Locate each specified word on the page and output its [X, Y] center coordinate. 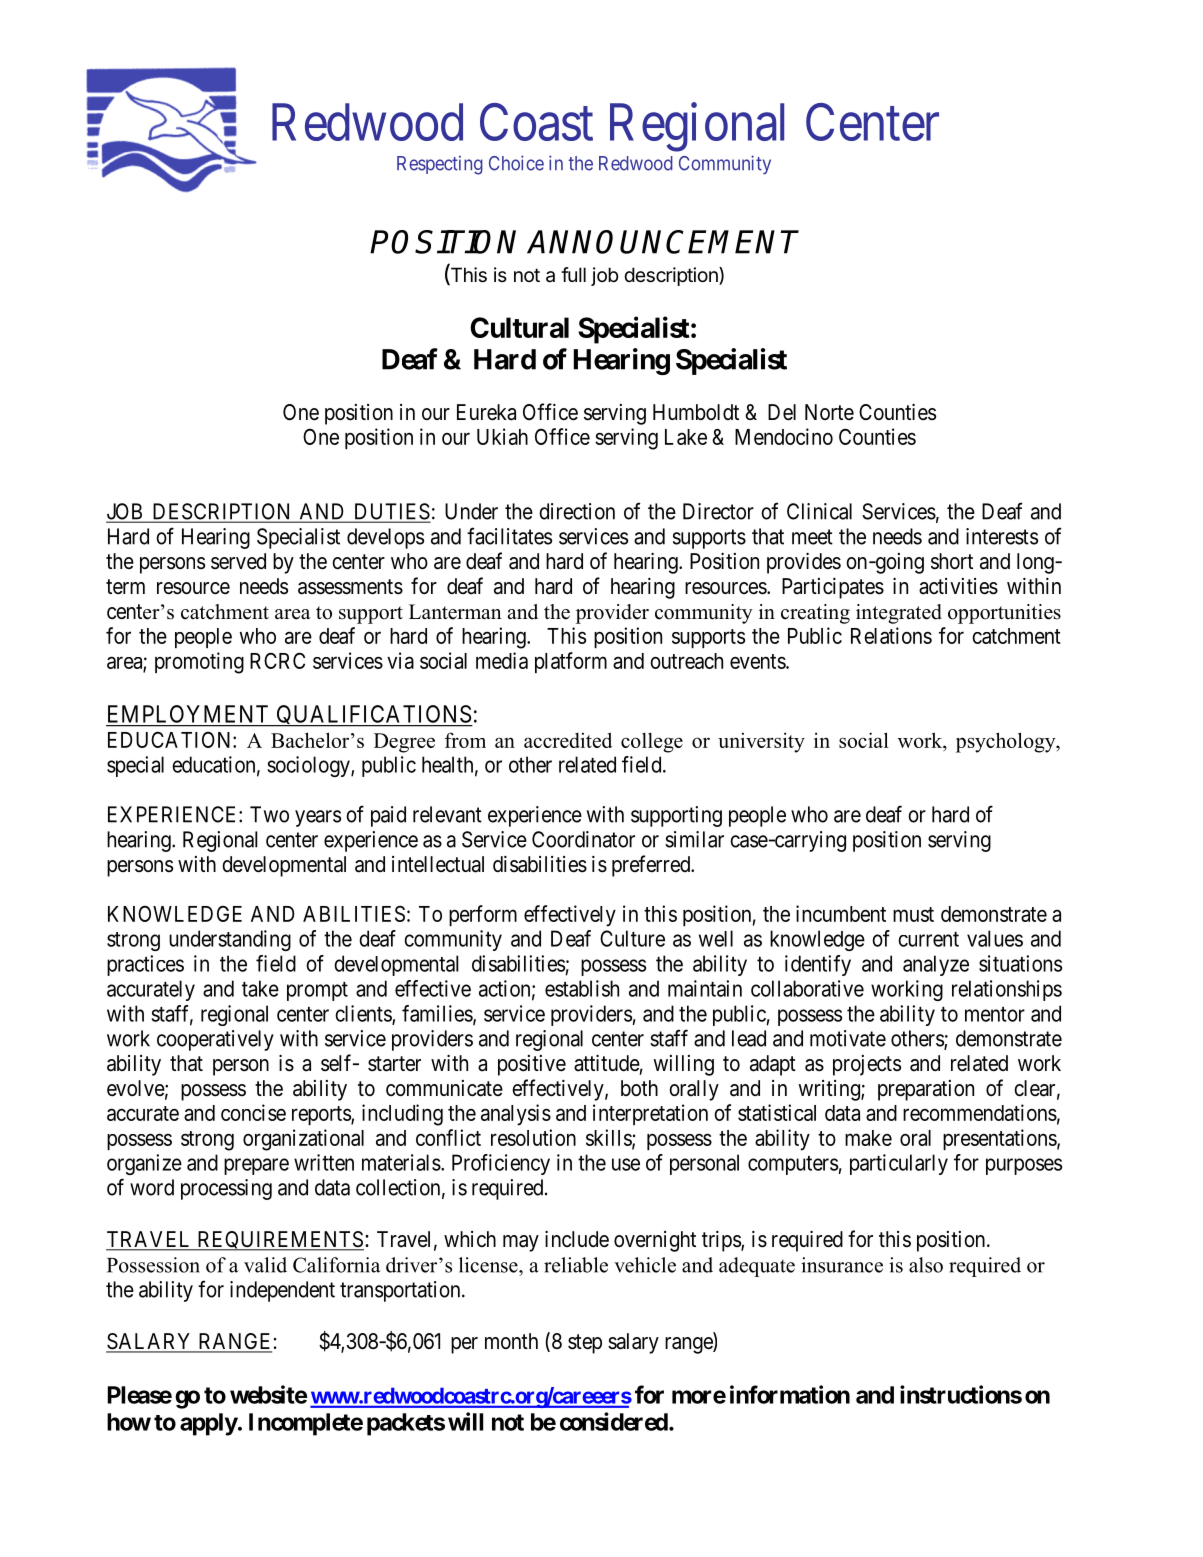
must [913, 914]
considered [614, 1421]
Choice [516, 163]
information [790, 1394]
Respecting [440, 165]
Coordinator [583, 839]
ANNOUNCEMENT [663, 242]
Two [269, 814]
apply [209, 1424]
